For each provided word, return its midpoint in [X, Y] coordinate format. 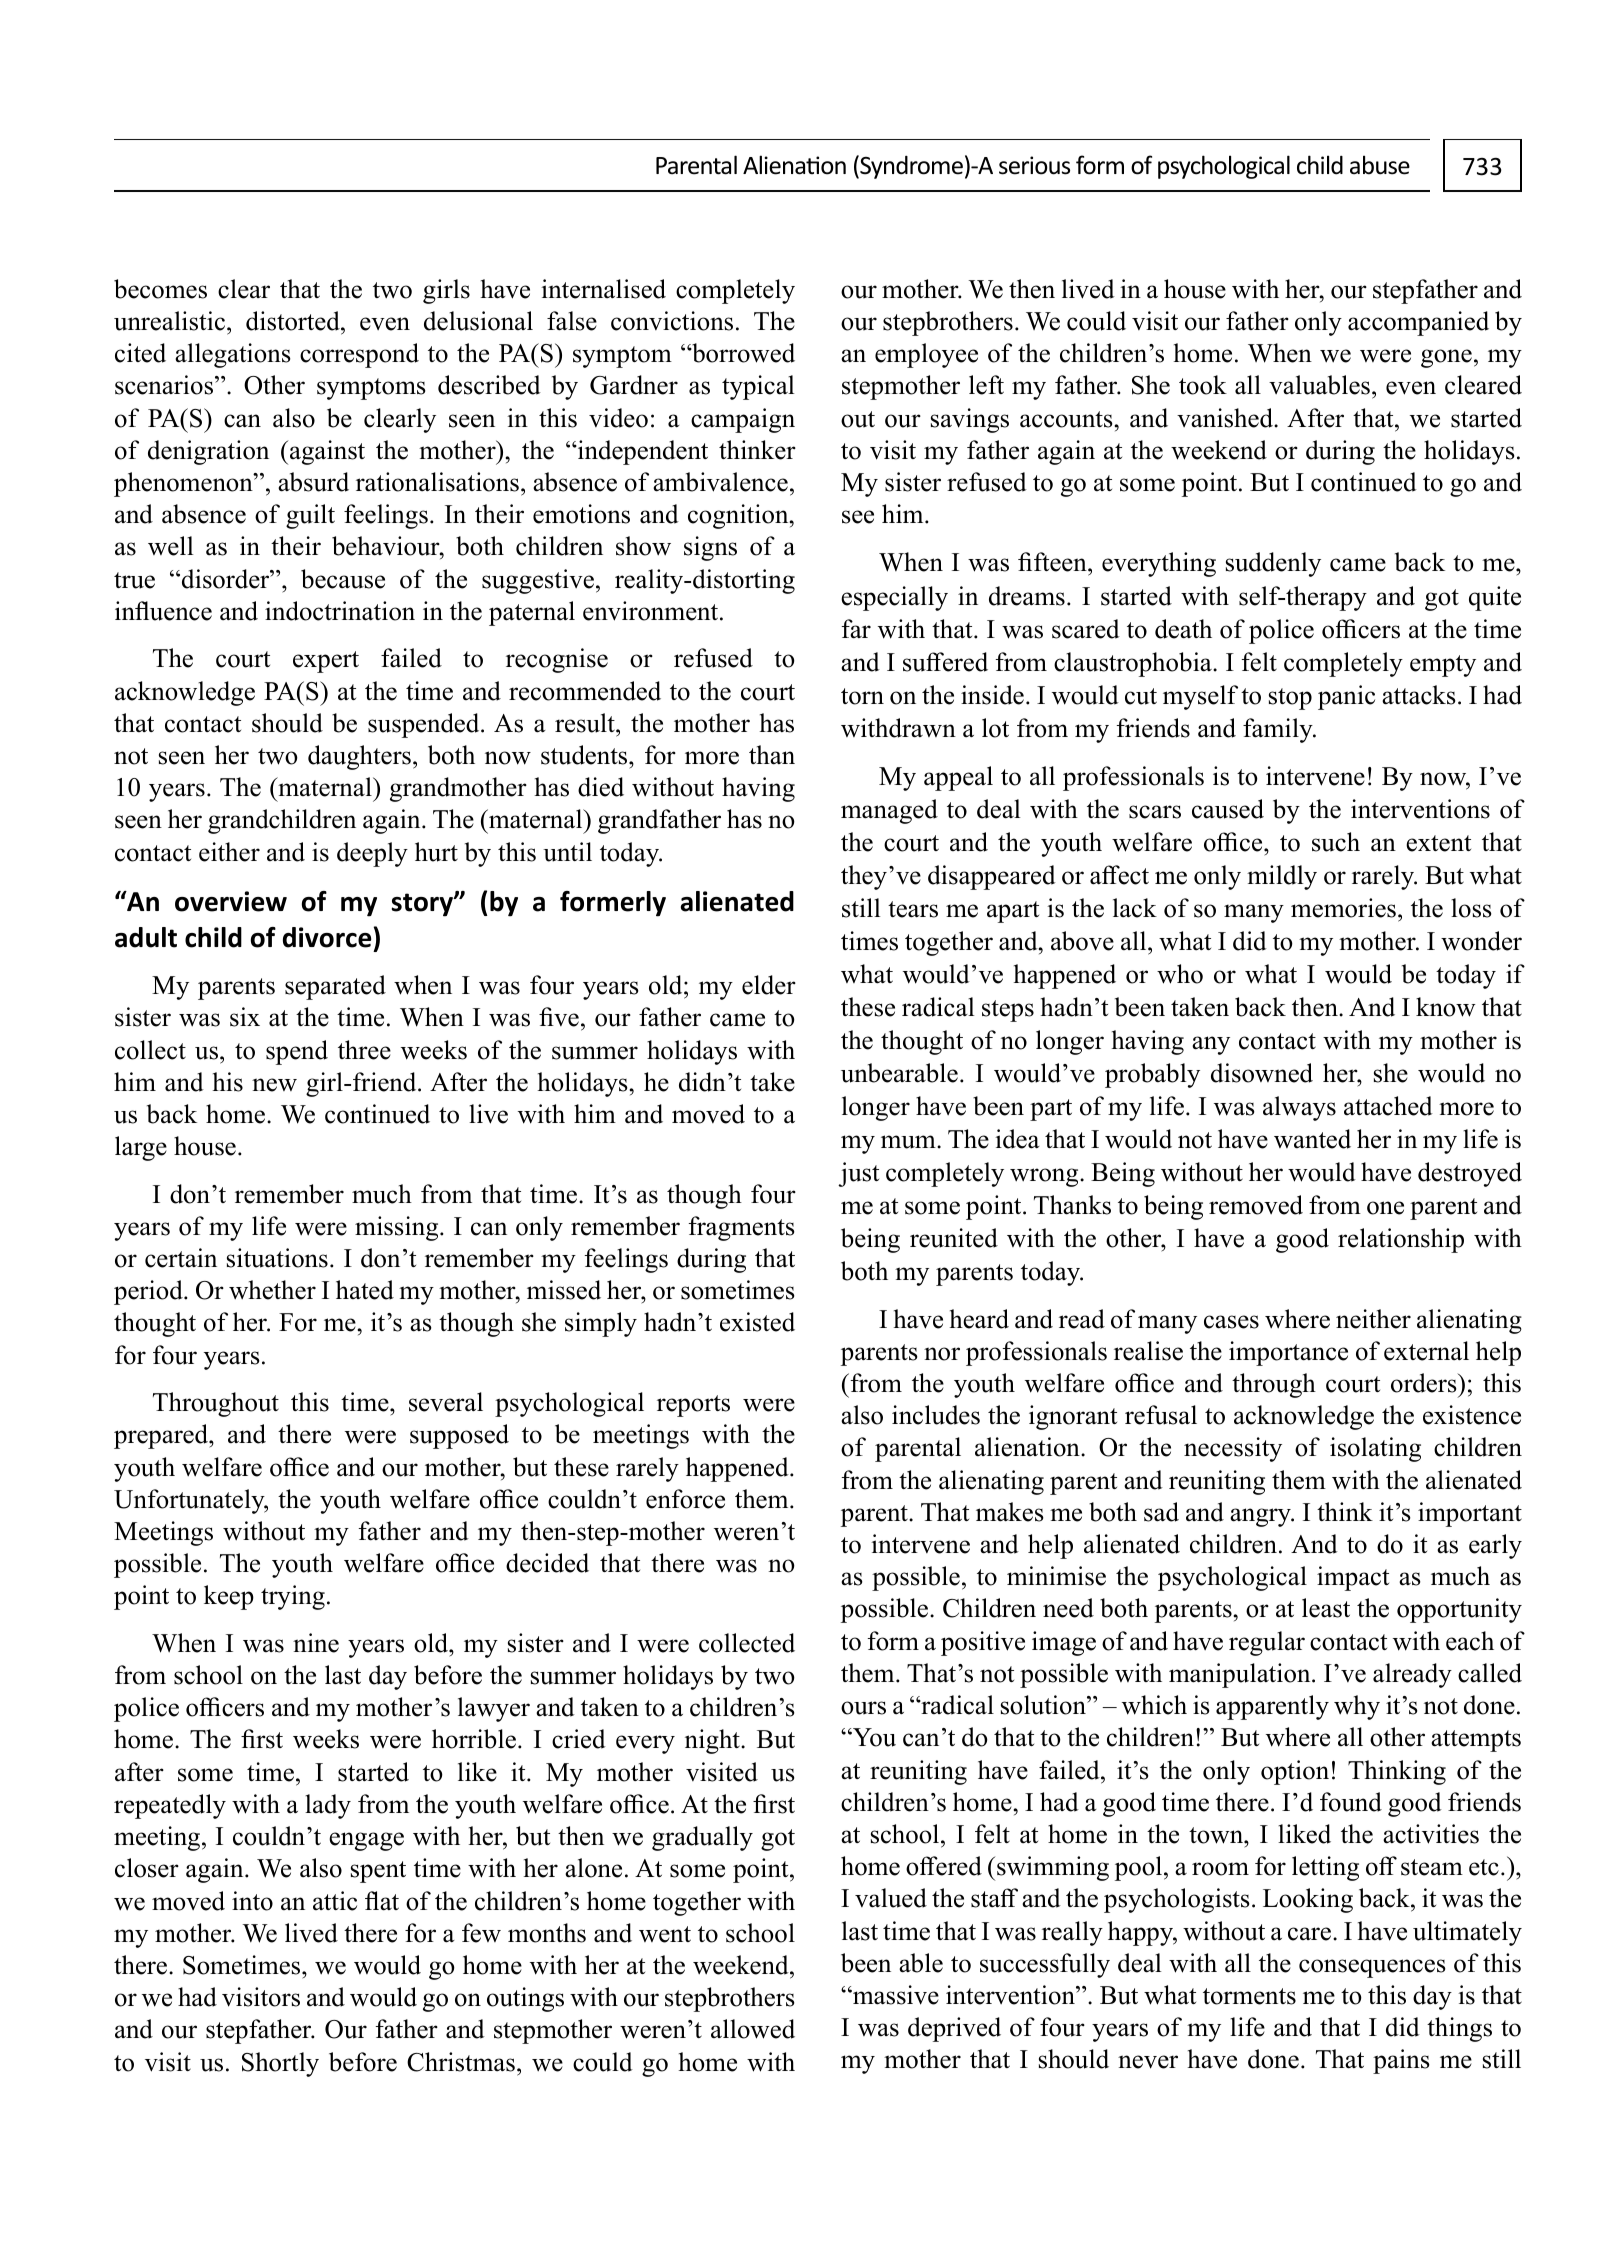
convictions [672, 321]
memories [1343, 908]
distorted [294, 321]
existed [757, 1322]
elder [769, 985]
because [343, 579]
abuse [1380, 165]
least [1326, 1608]
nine [316, 1643]
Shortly [280, 2064]
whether [272, 1290]
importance [1288, 1353]
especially [894, 598]
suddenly [1273, 564]
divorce [327, 937]
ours [863, 1708]
